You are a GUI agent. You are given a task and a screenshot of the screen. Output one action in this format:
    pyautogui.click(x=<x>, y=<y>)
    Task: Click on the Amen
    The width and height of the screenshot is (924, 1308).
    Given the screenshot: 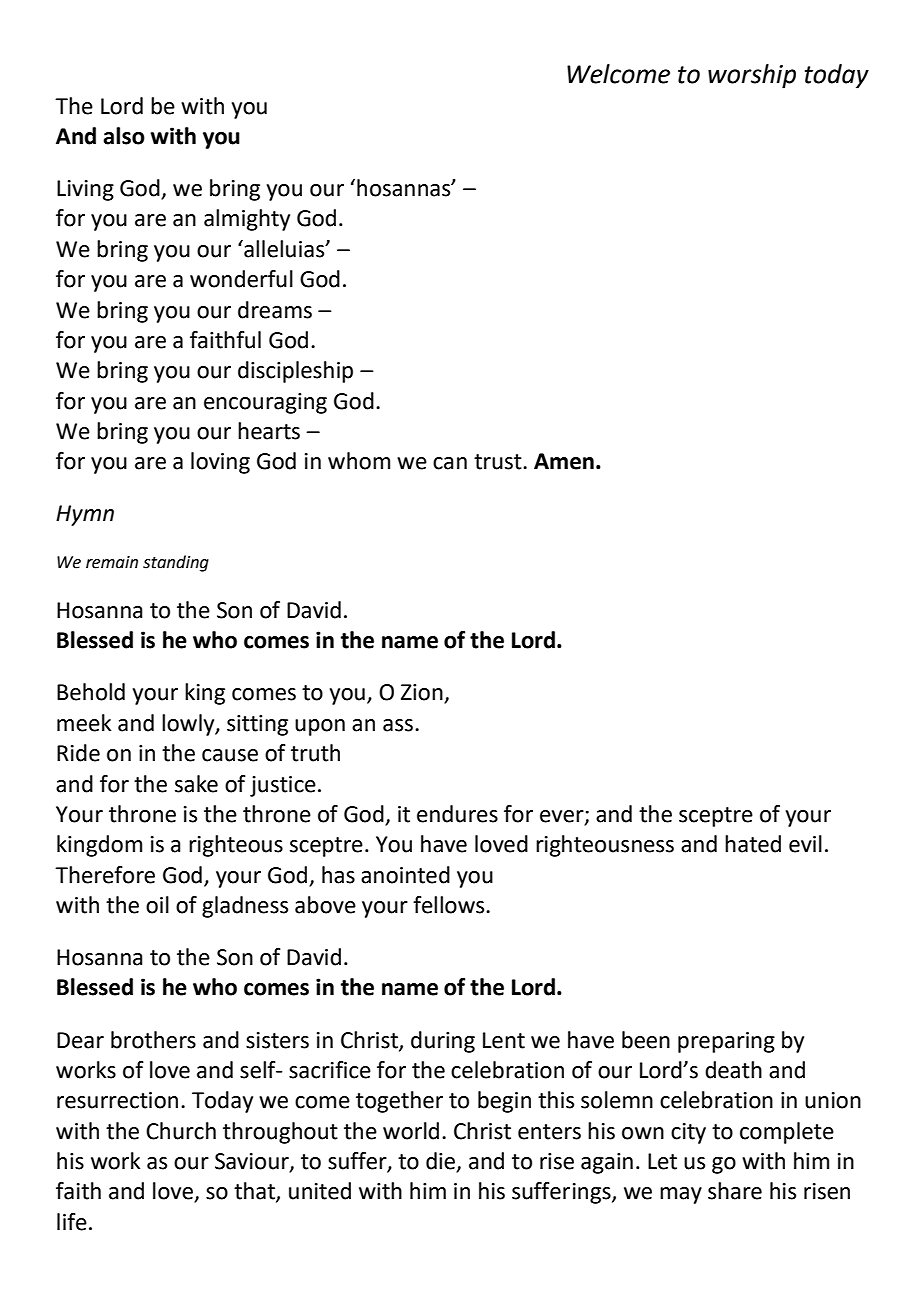 What is the action you would take?
    pyautogui.click(x=564, y=461)
